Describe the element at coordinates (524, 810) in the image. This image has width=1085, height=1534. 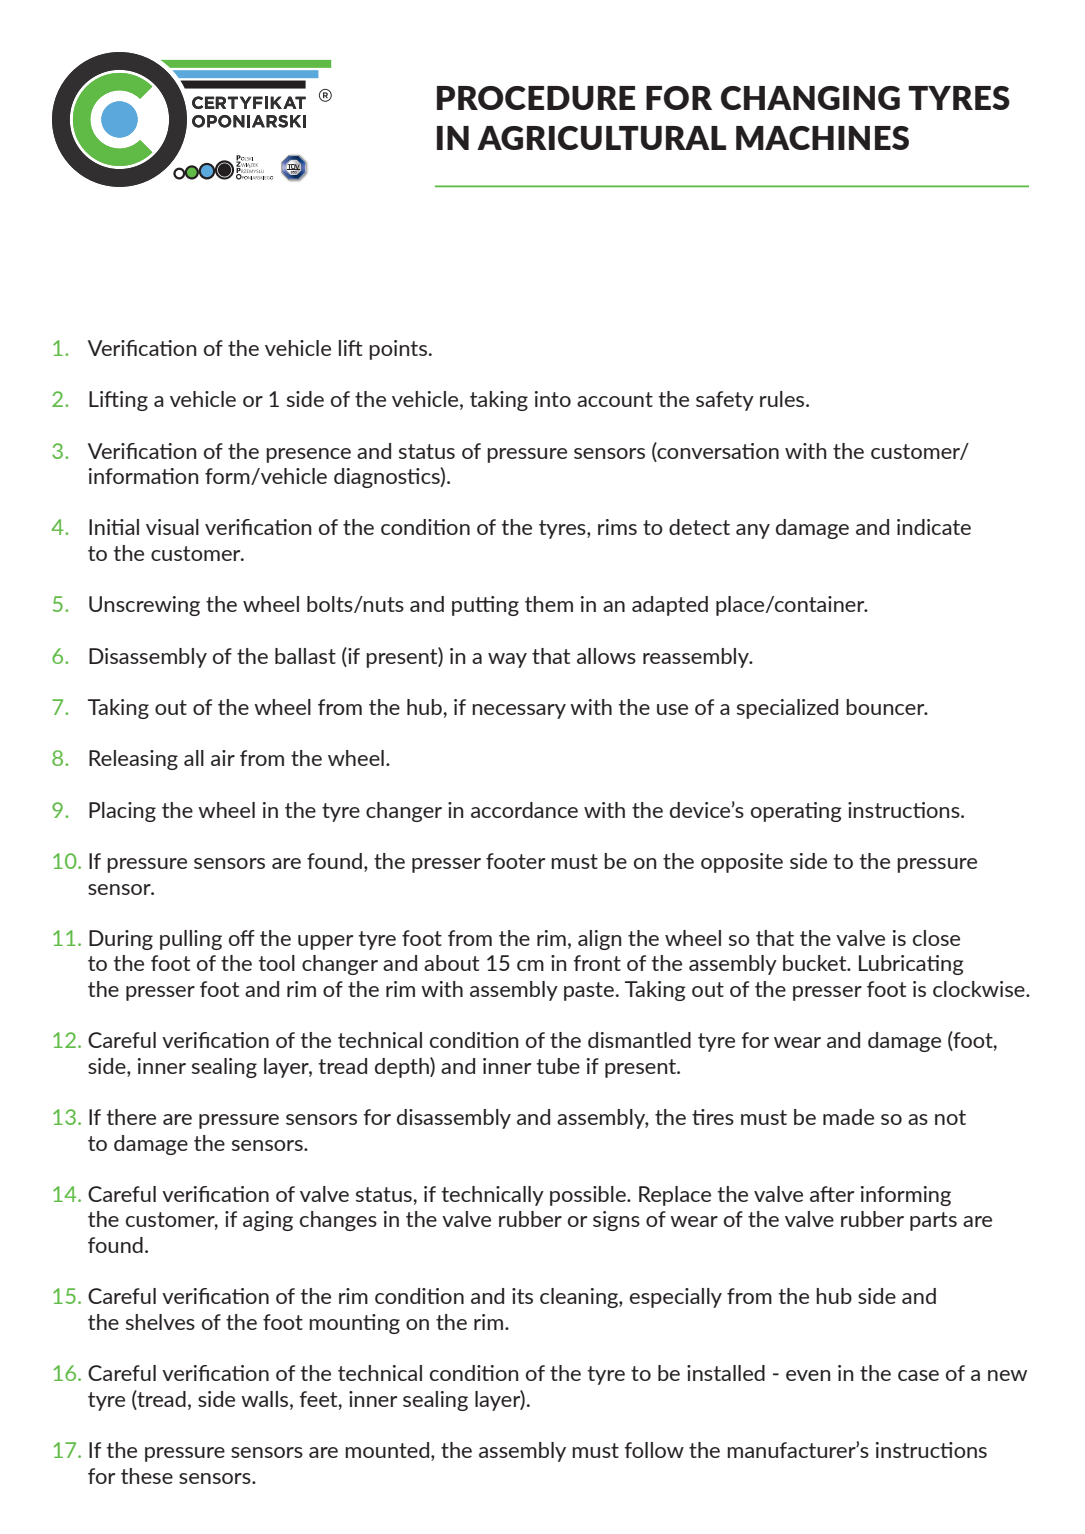
I see `accordance` at that location.
